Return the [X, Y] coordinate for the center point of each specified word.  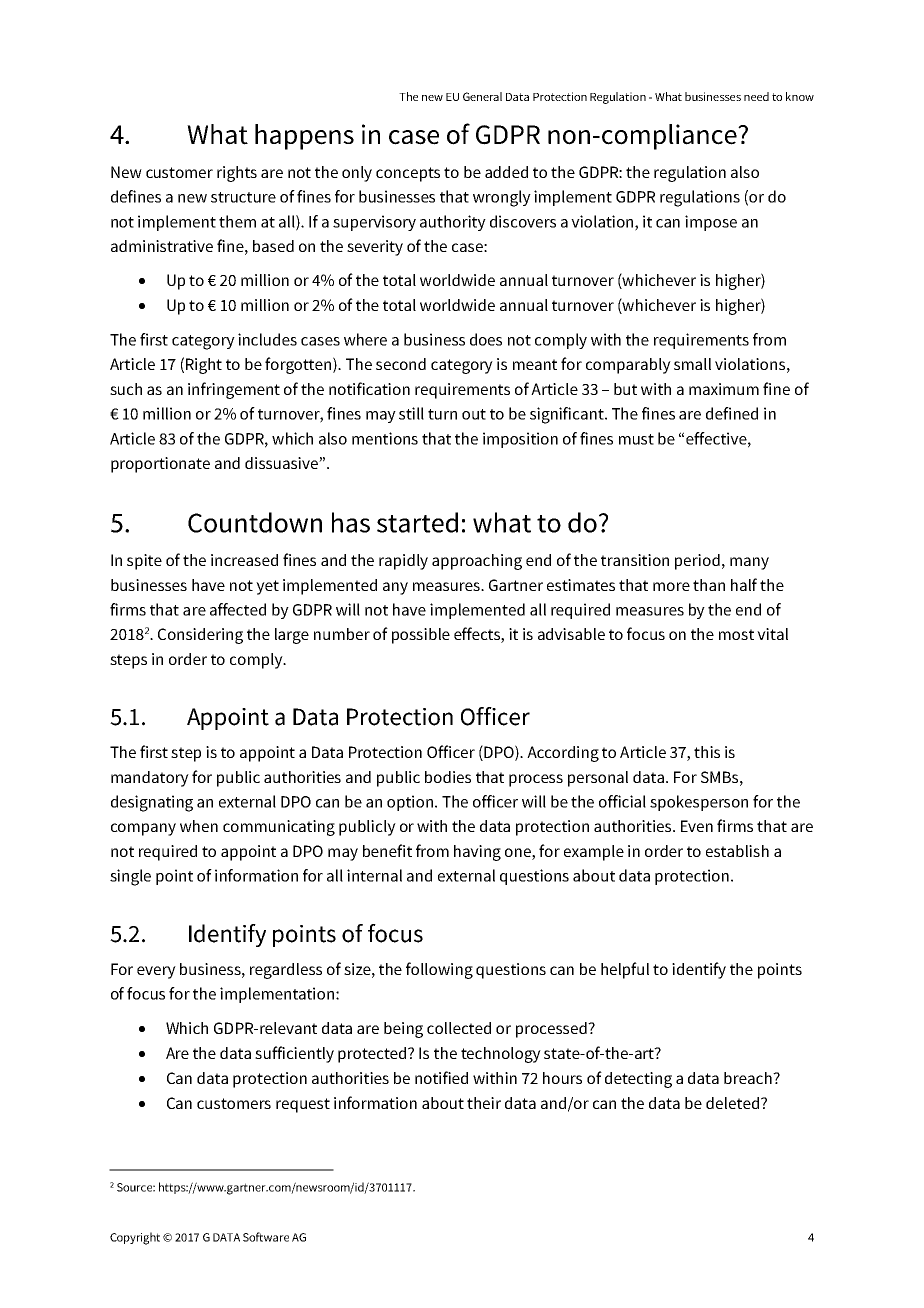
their [484, 1103]
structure [243, 197]
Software [266, 1237]
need [756, 96]
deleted [732, 1103]
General [482, 96]
